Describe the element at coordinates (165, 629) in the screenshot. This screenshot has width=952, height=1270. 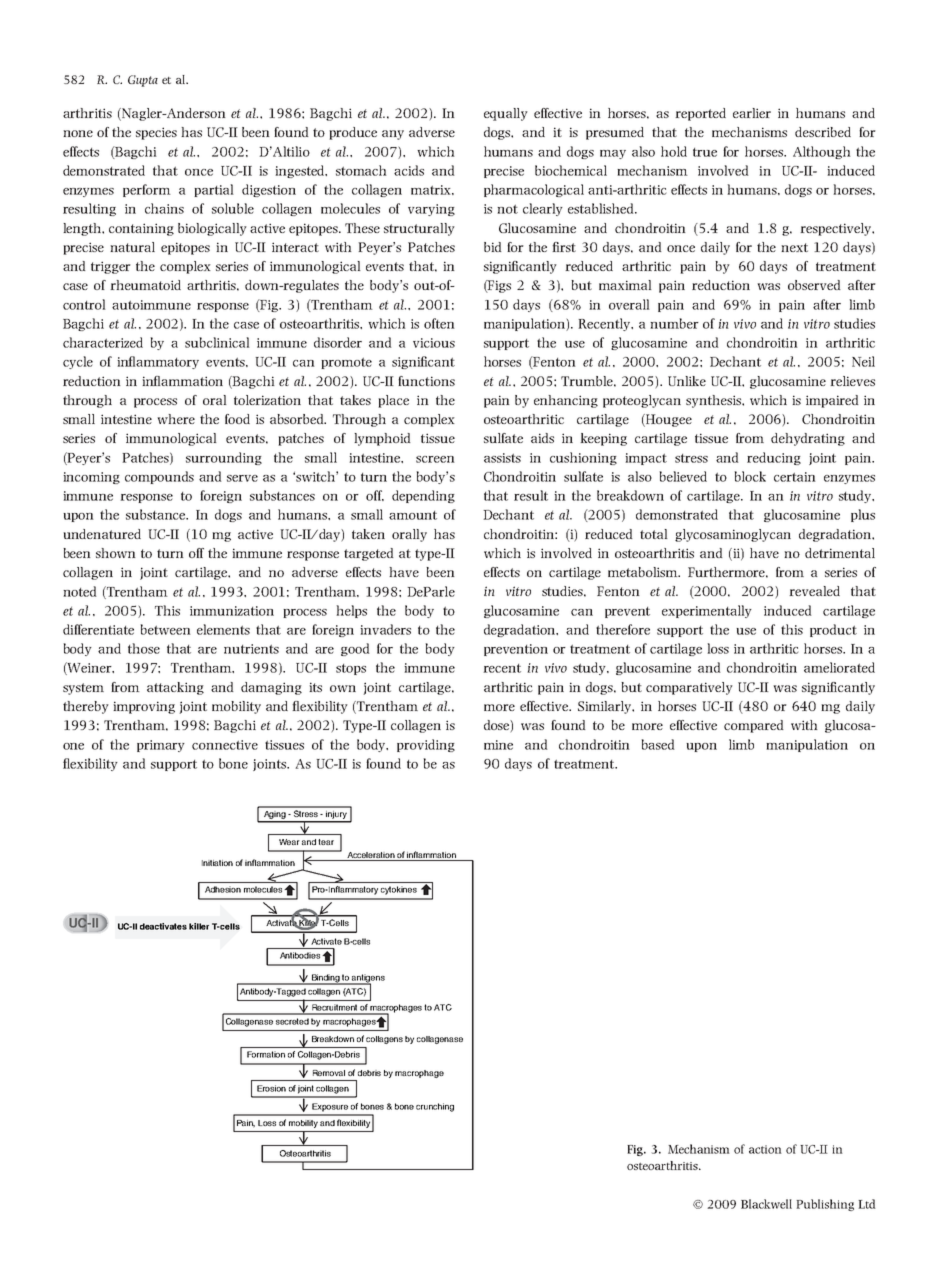
I see `between` at that location.
